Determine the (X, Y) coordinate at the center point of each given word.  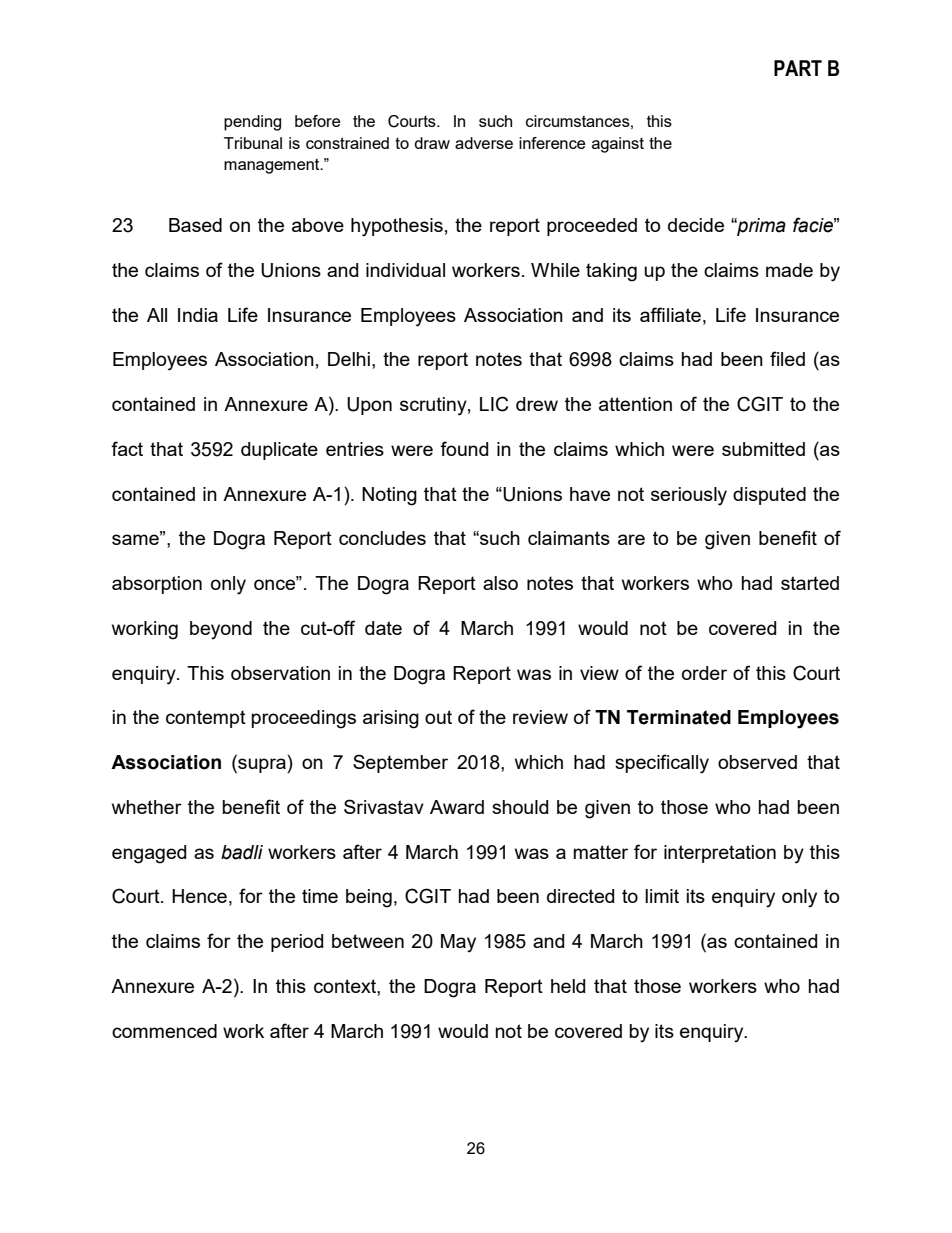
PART (798, 68)
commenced (164, 1031)
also (500, 583)
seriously (689, 496)
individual (405, 270)
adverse (484, 143)
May (458, 943)
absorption (157, 585)
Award (457, 807)
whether (147, 807)
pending (252, 123)
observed (757, 762)
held (568, 986)
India (198, 315)
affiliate (670, 314)
